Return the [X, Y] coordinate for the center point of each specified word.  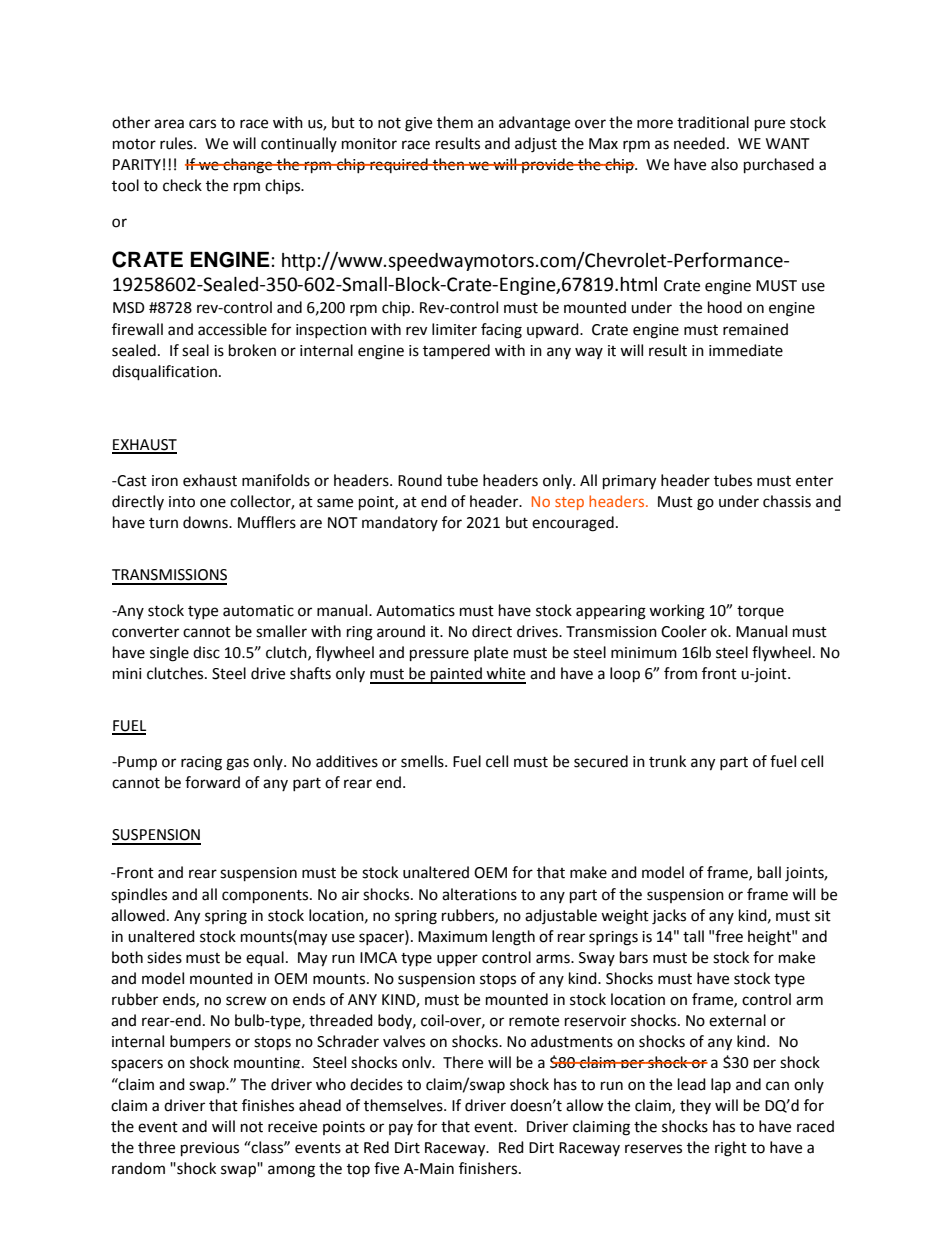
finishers [489, 1168]
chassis [787, 501]
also [724, 164]
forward [212, 782]
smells [423, 761]
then [448, 164]
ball [769, 872]
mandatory [400, 523]
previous [210, 1149]
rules [177, 143]
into [182, 502]
